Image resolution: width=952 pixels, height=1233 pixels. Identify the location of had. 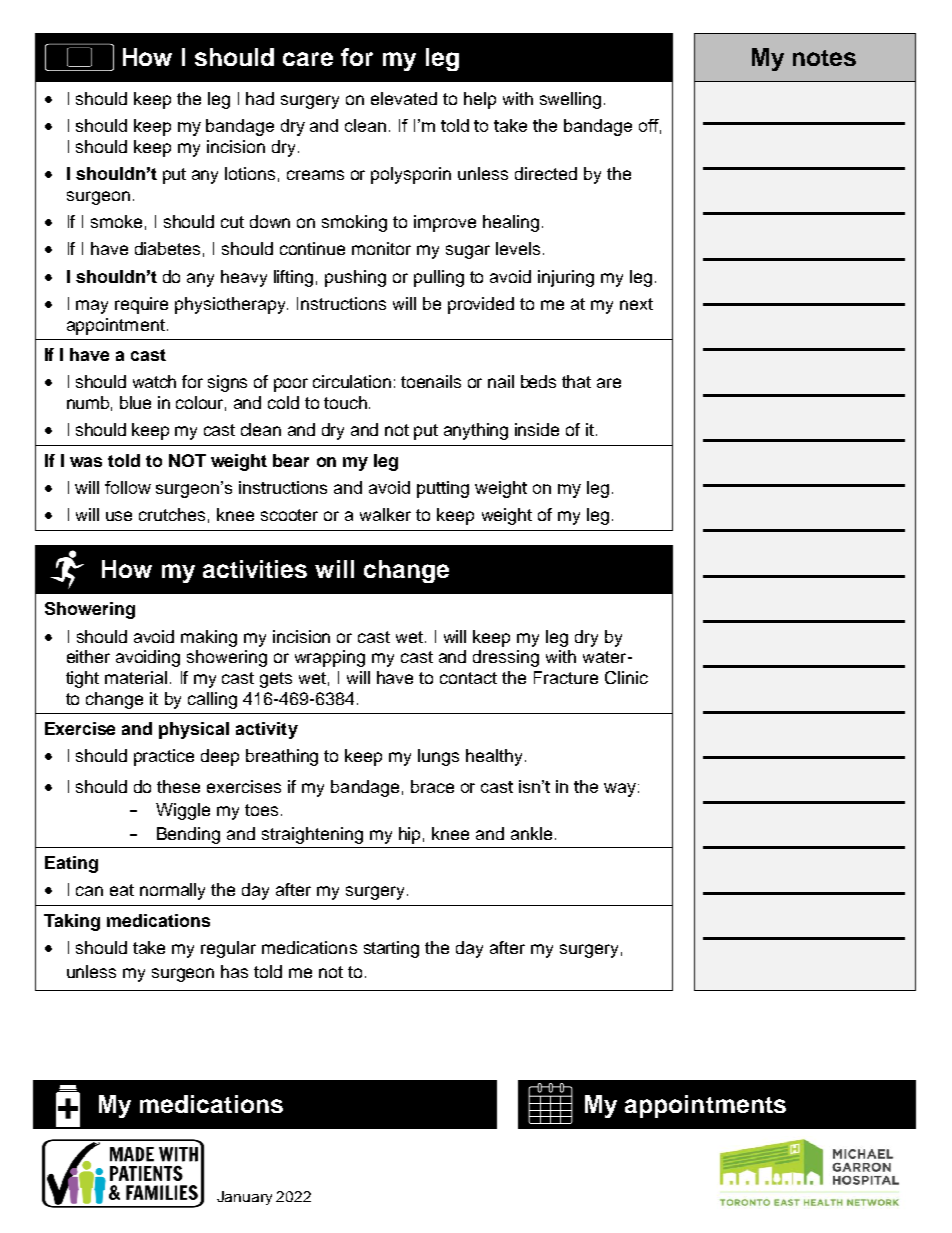
(260, 98).
